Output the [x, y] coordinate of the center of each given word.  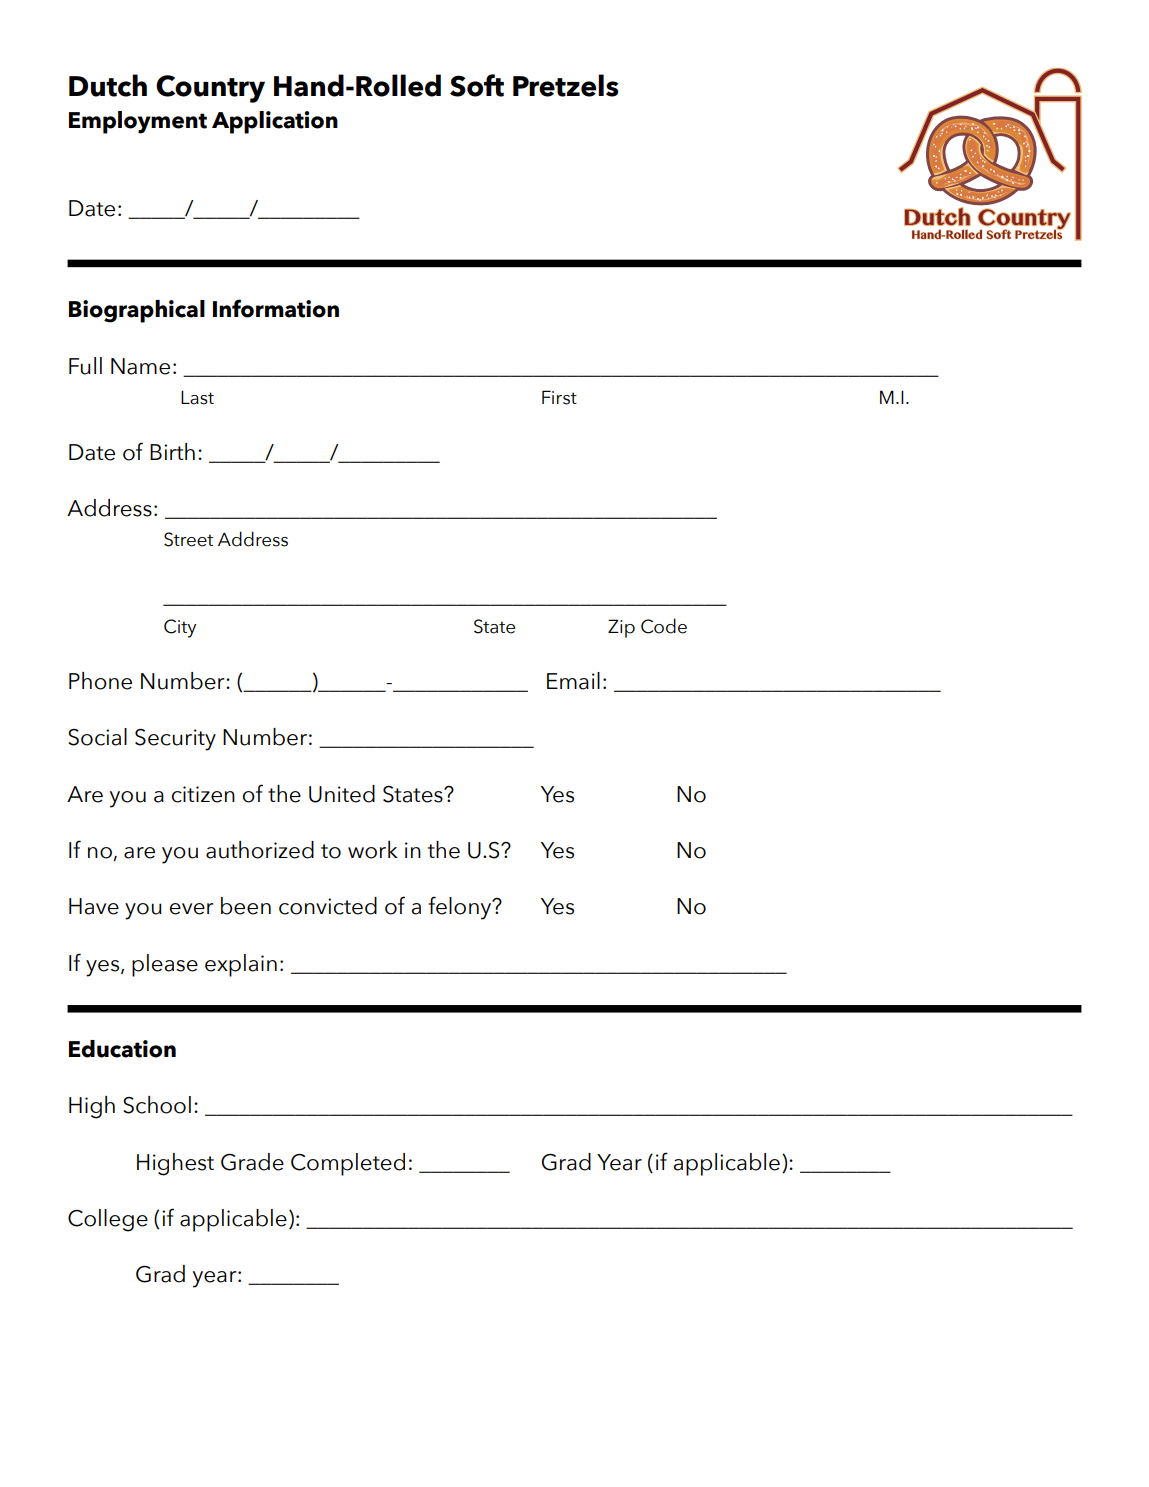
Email [573, 681]
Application [275, 122]
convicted [328, 906]
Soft [477, 85]
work [373, 849]
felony [461, 908]
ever [192, 909]
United [342, 794]
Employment [138, 122]
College [108, 1220]
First [559, 397]
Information [276, 308]
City [180, 628]
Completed [348, 1164]
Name [140, 366]
